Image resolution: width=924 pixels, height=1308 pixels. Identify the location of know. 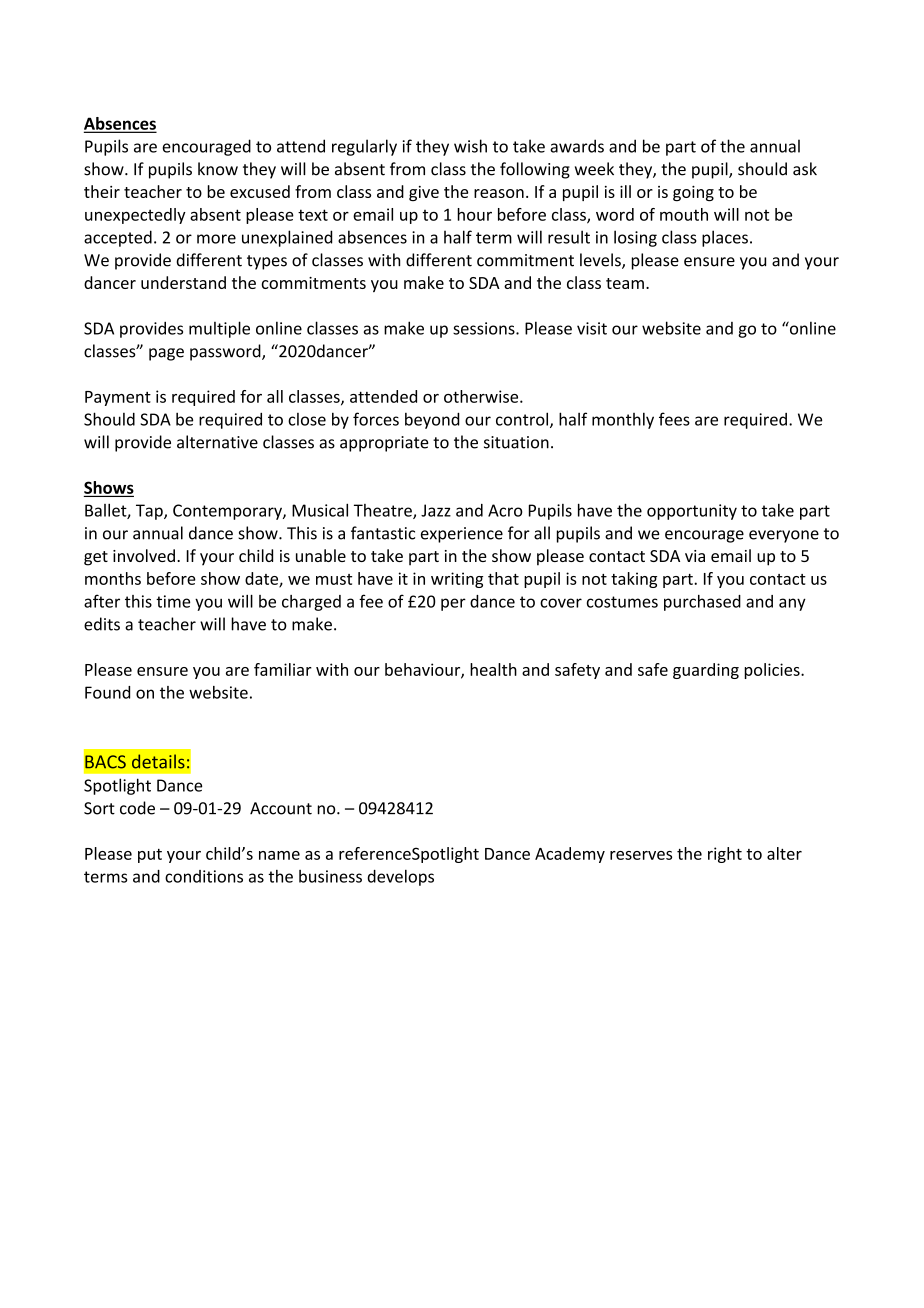
(218, 169).
